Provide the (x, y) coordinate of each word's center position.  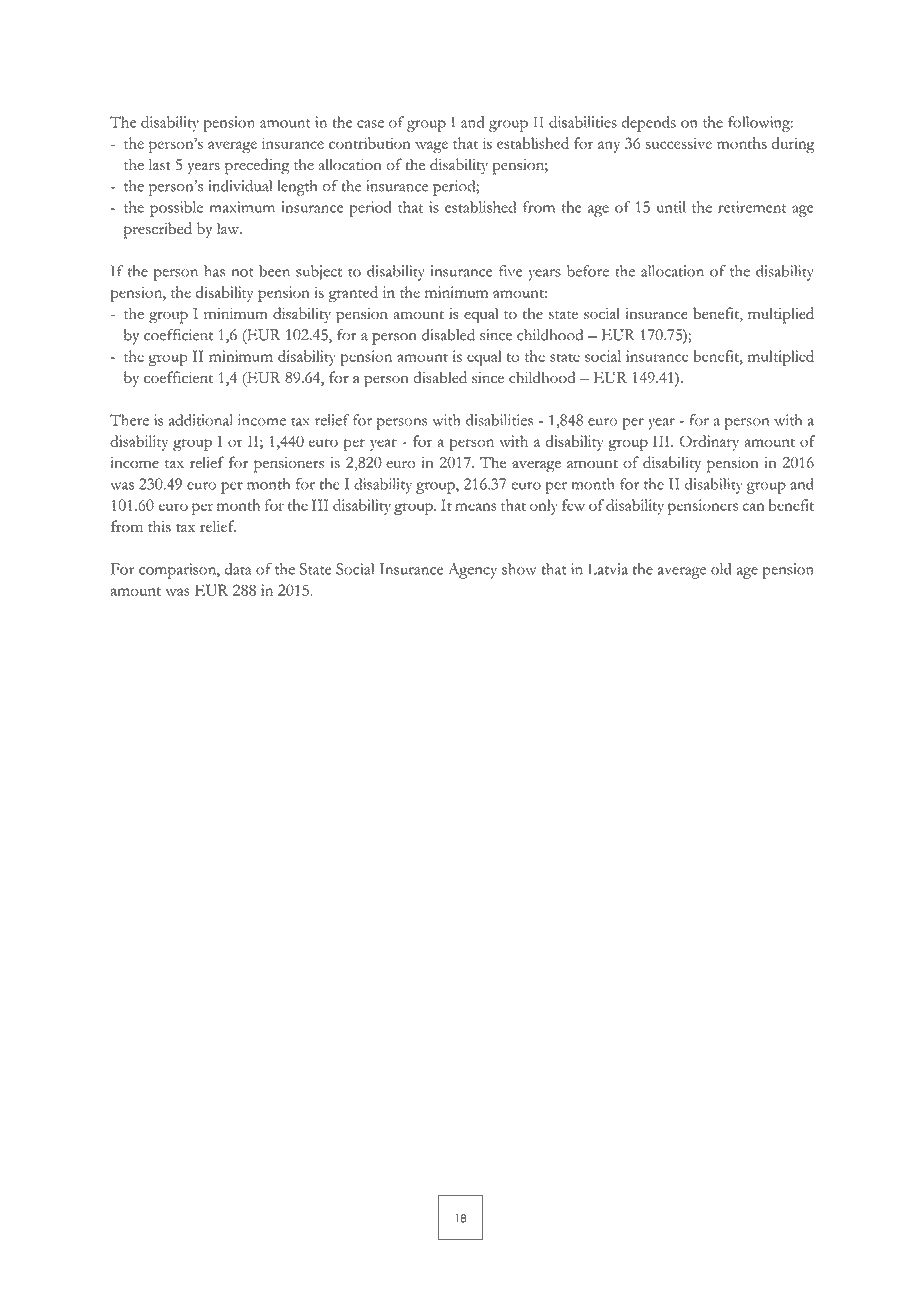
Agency (472, 571)
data (238, 569)
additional (201, 420)
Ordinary (709, 443)
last (160, 164)
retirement (752, 207)
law (229, 228)
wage (431, 147)
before (588, 271)
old (721, 569)
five (510, 271)
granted (353, 294)
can (753, 507)
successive (679, 143)
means (476, 507)
